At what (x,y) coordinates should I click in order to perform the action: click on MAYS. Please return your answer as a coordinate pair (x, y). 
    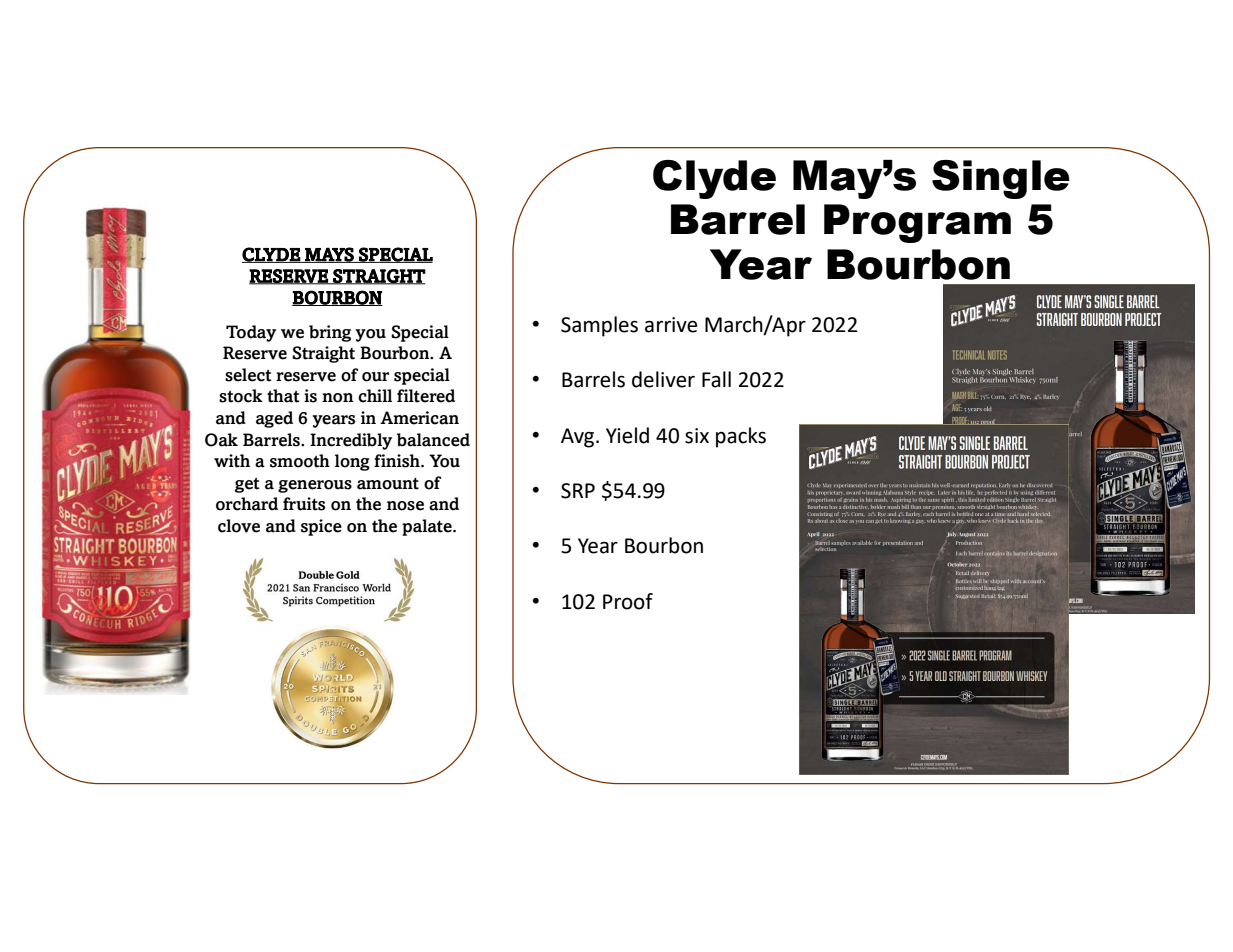
    Looking at the image, I should click on (329, 255).
